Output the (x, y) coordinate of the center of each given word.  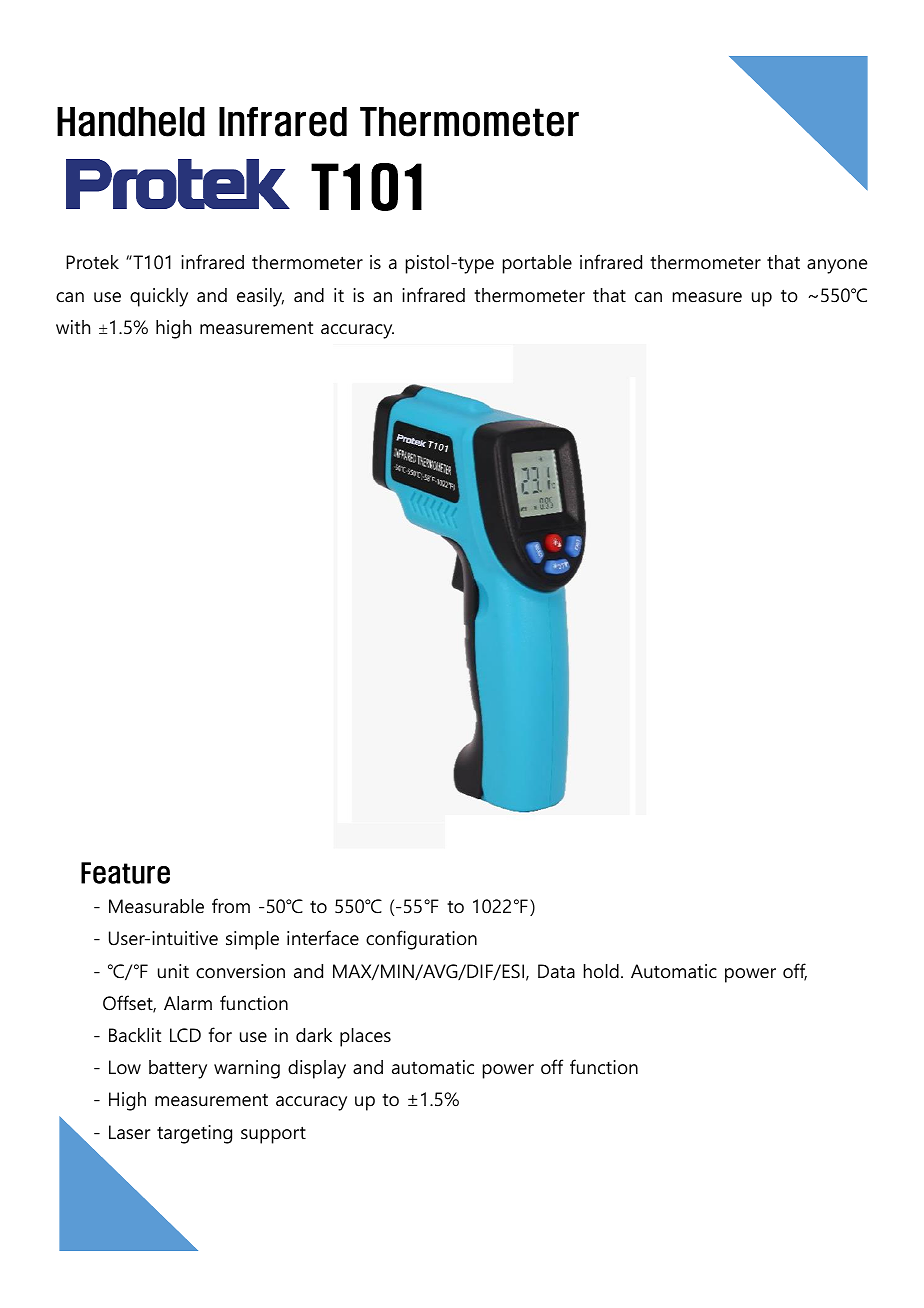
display (317, 1069)
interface (323, 938)
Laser (130, 1132)
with (73, 327)
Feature (125, 873)
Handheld (131, 122)
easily (260, 297)
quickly (159, 297)
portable (537, 264)
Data (556, 971)
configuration (421, 940)
